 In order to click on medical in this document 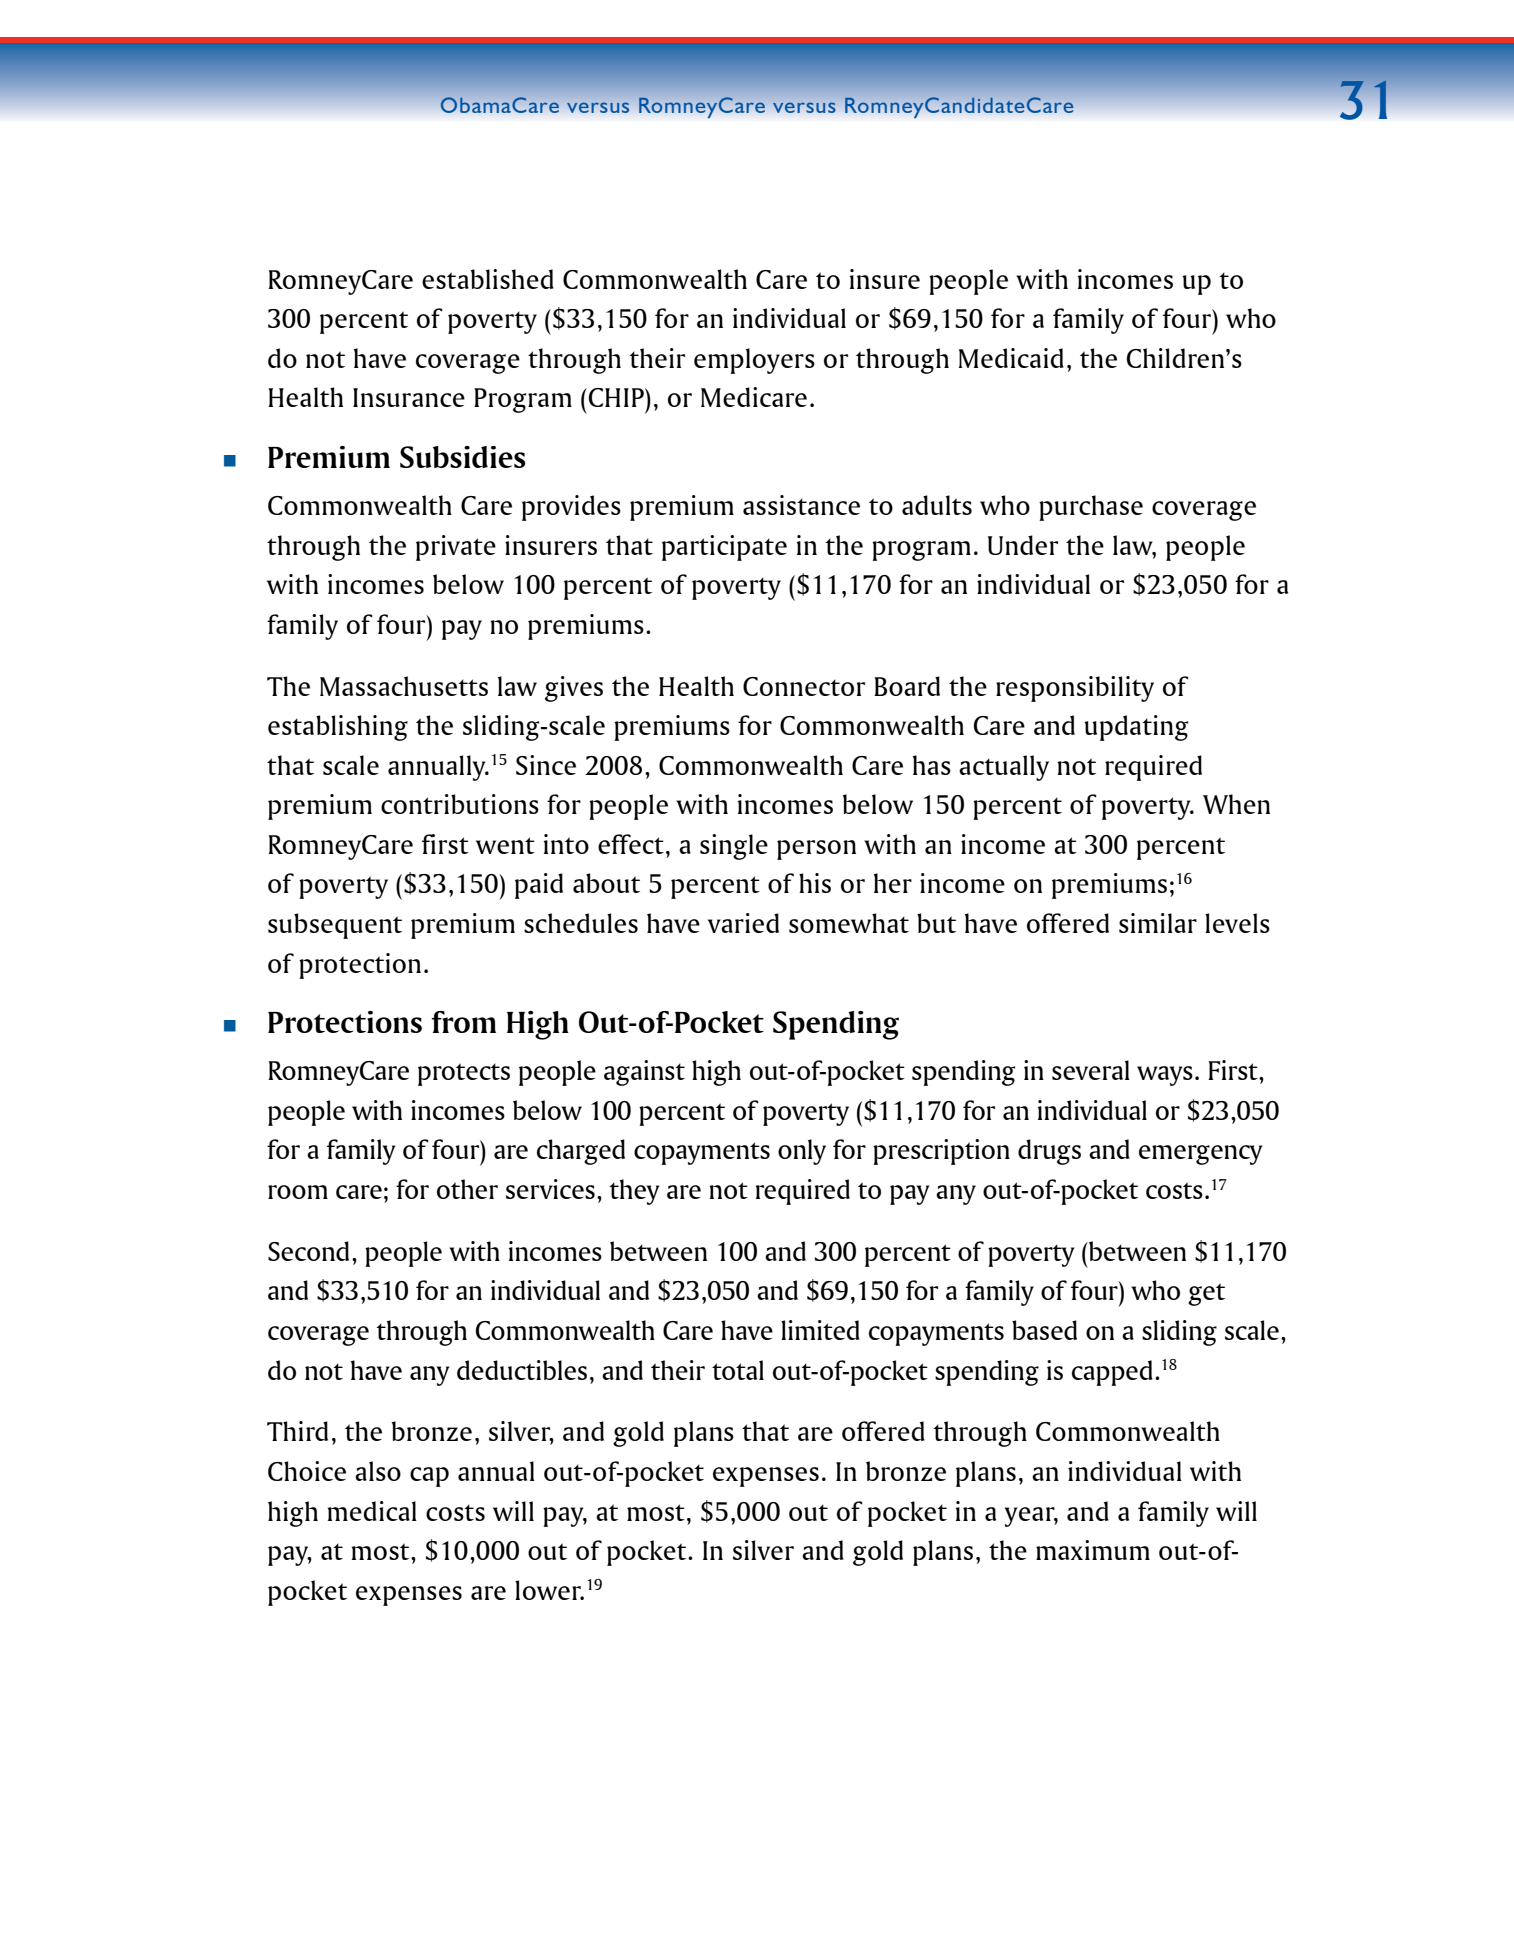, I will do `click(372, 1511)`.
